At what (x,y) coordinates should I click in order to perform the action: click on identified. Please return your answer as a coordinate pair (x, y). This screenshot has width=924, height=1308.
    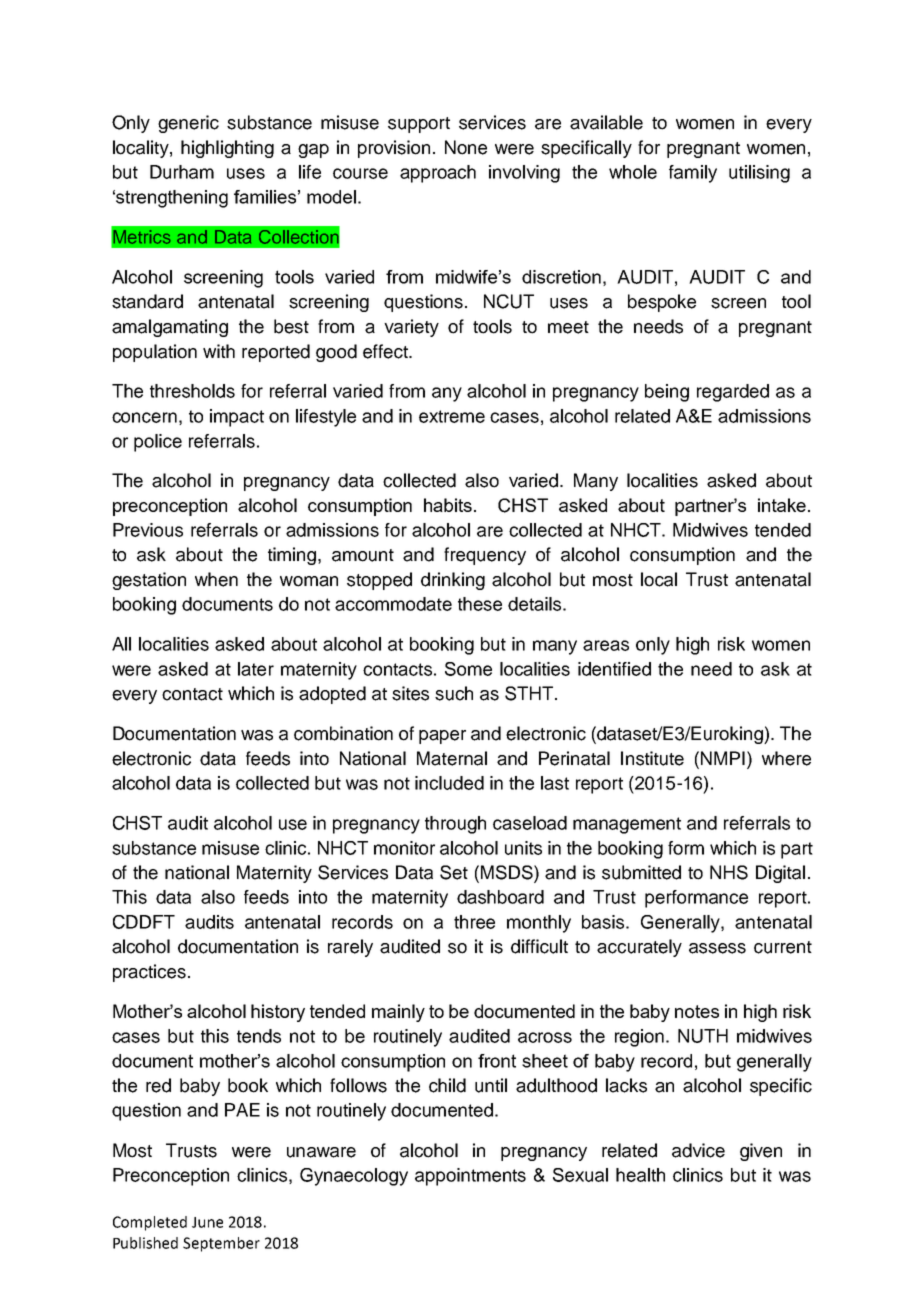
    Looking at the image, I should click on (614, 669).
